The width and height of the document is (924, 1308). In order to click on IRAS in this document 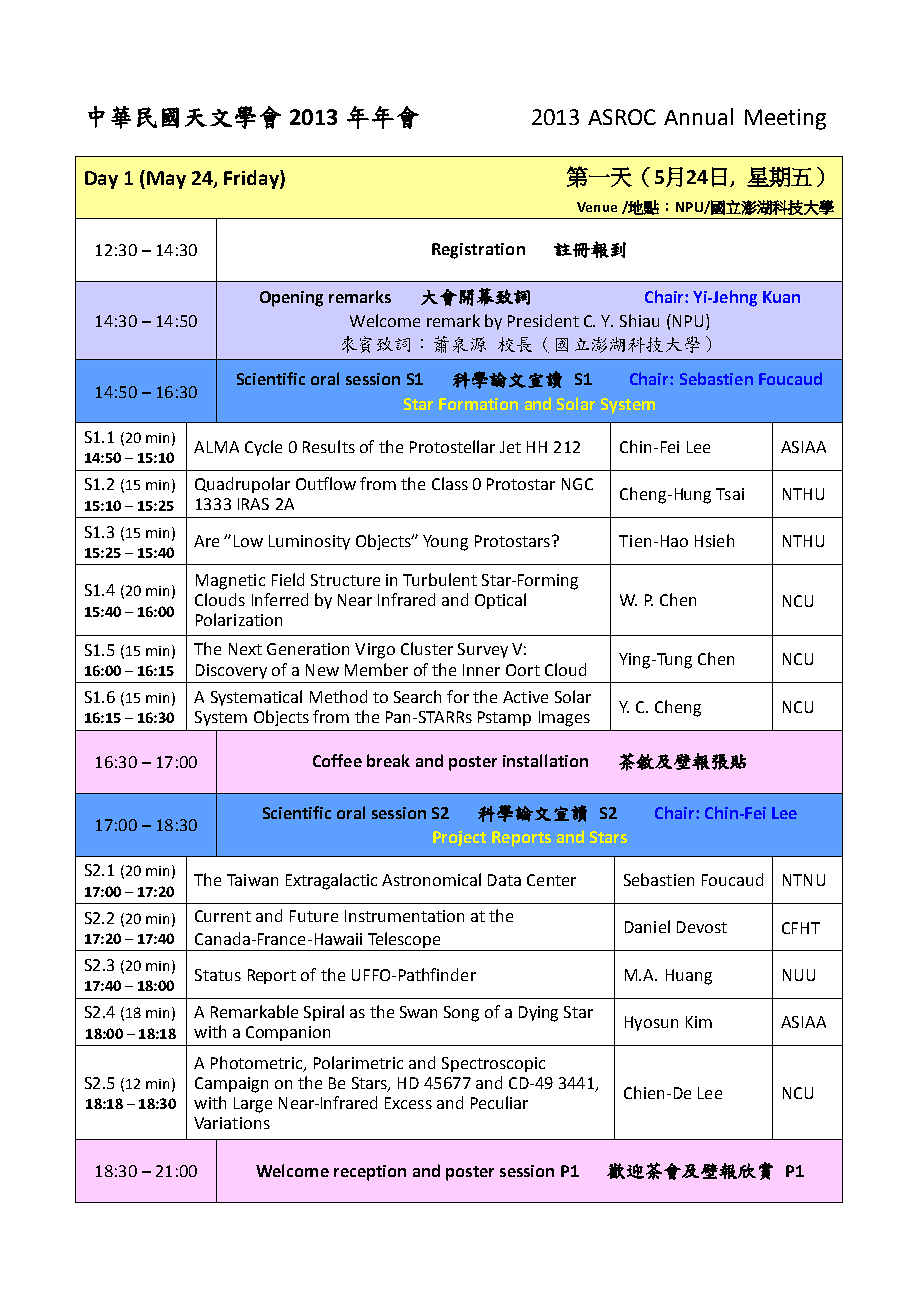, I will do `click(253, 504)`.
